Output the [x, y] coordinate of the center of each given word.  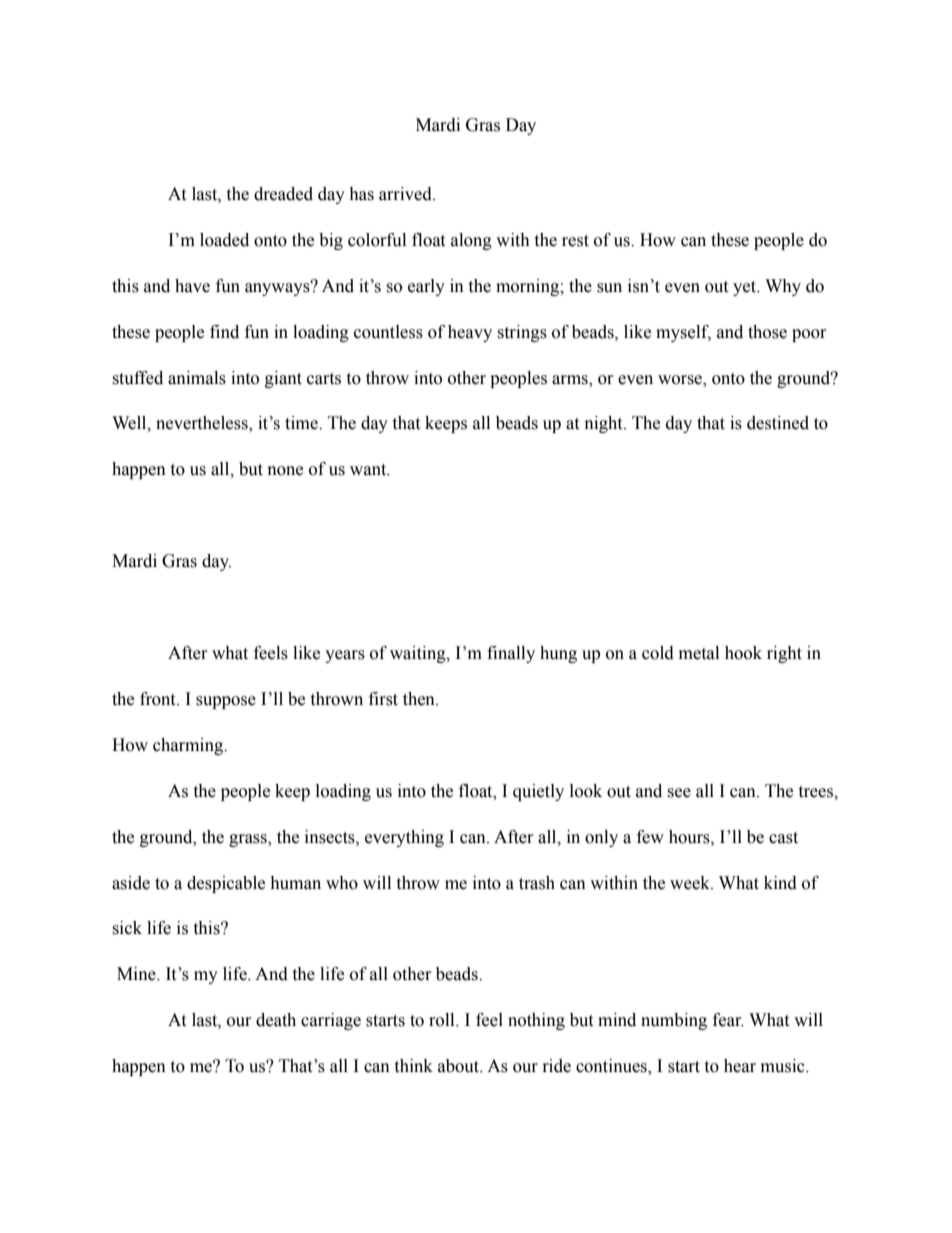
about [460, 1066]
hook [743, 653]
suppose [226, 702]
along [471, 241]
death [276, 1020]
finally [511, 654]
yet [746, 288]
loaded [224, 240]
